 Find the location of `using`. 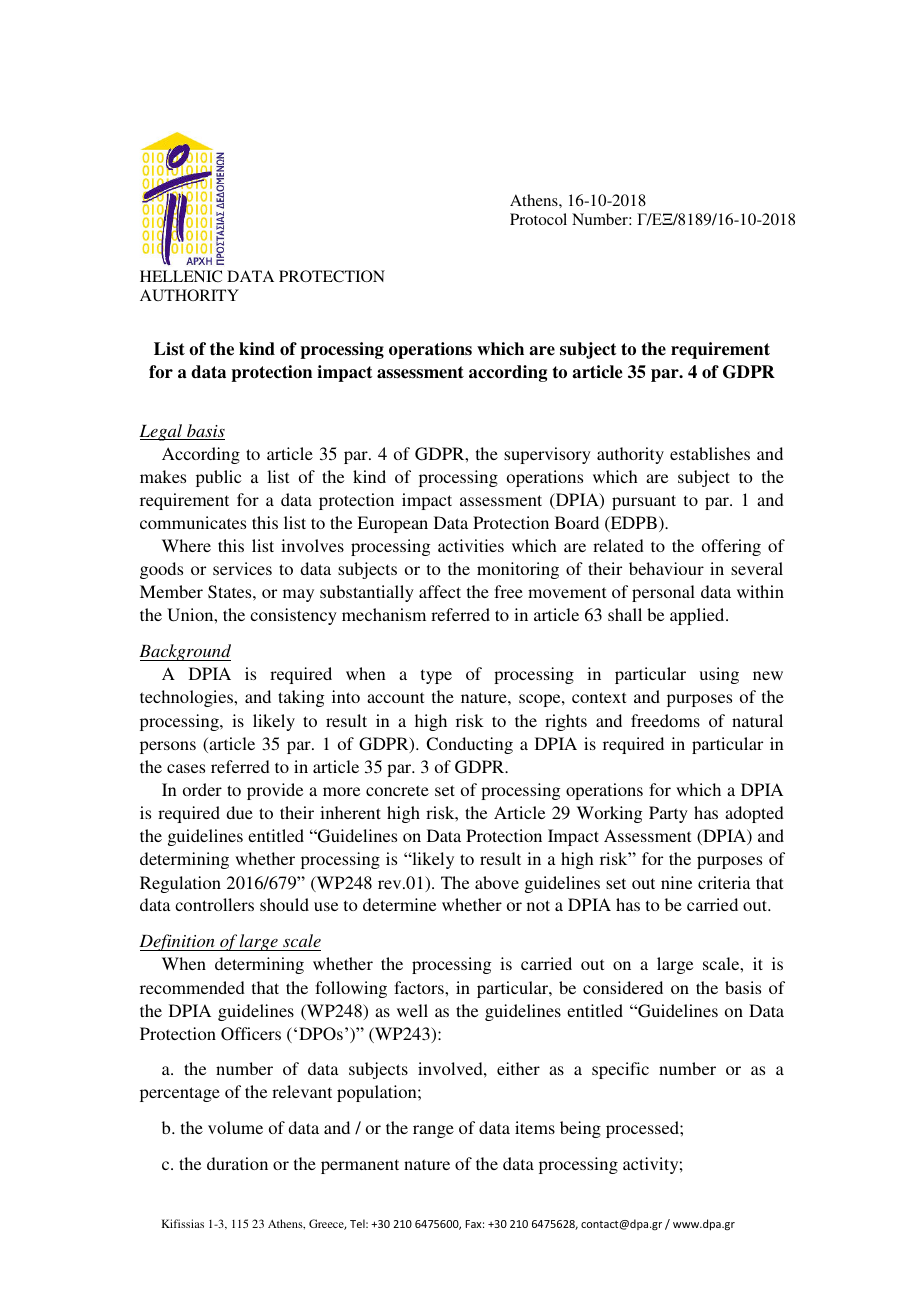

using is located at coordinates (719, 675).
